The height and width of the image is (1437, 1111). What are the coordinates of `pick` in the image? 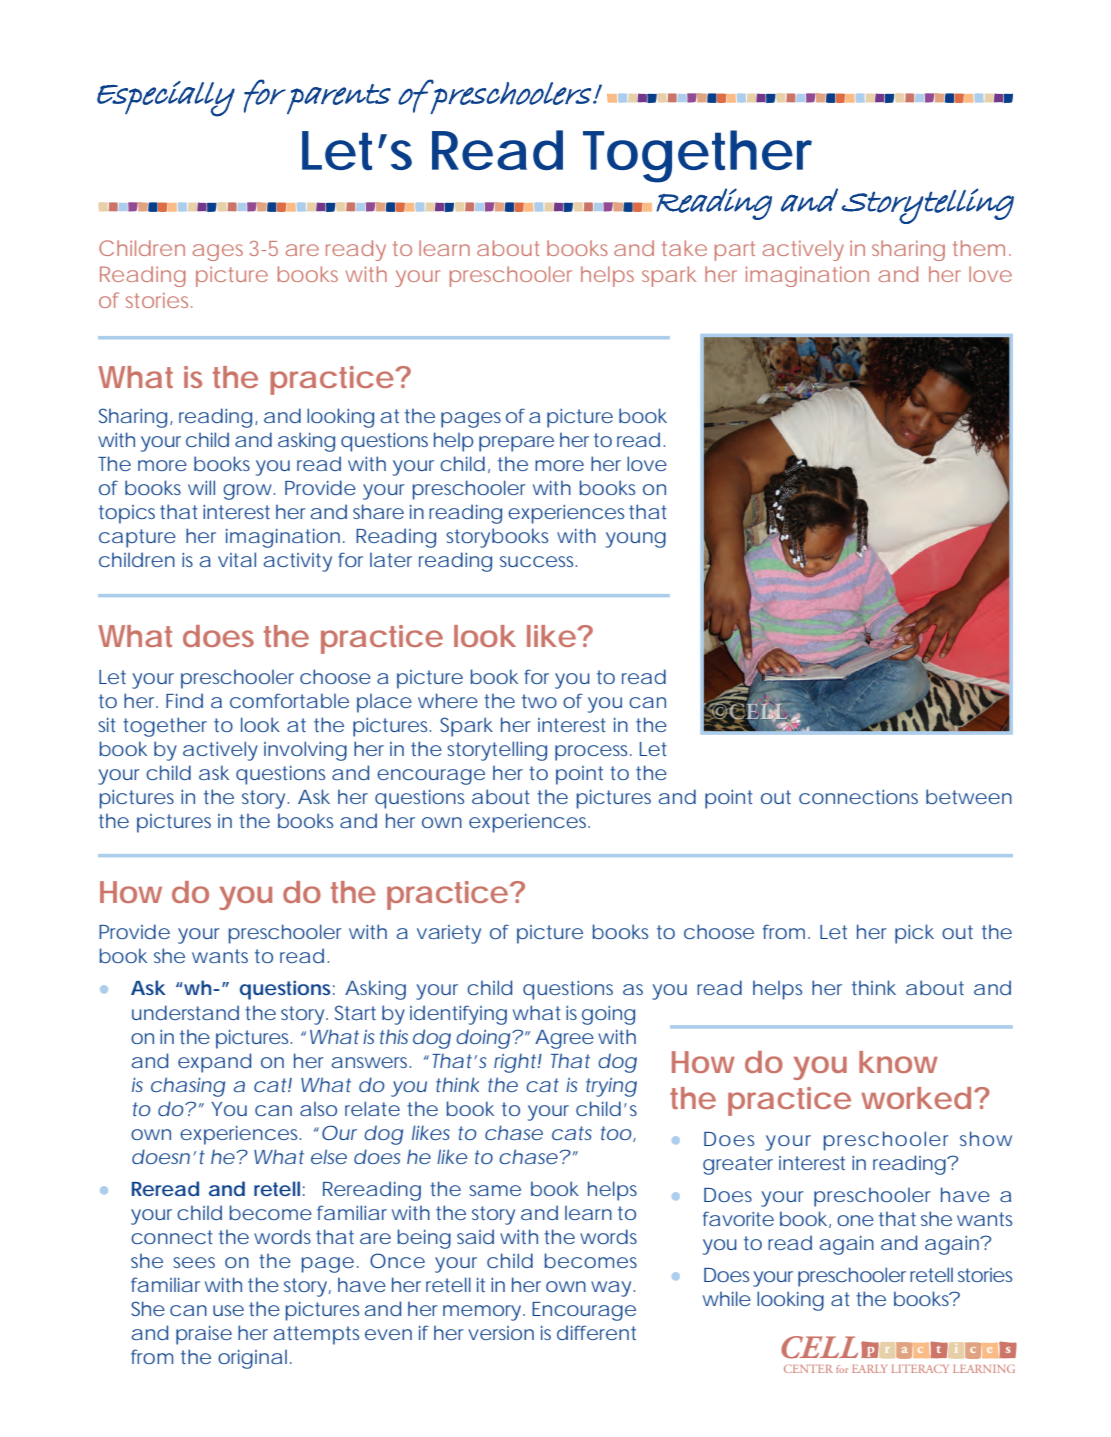 It's located at (914, 934).
